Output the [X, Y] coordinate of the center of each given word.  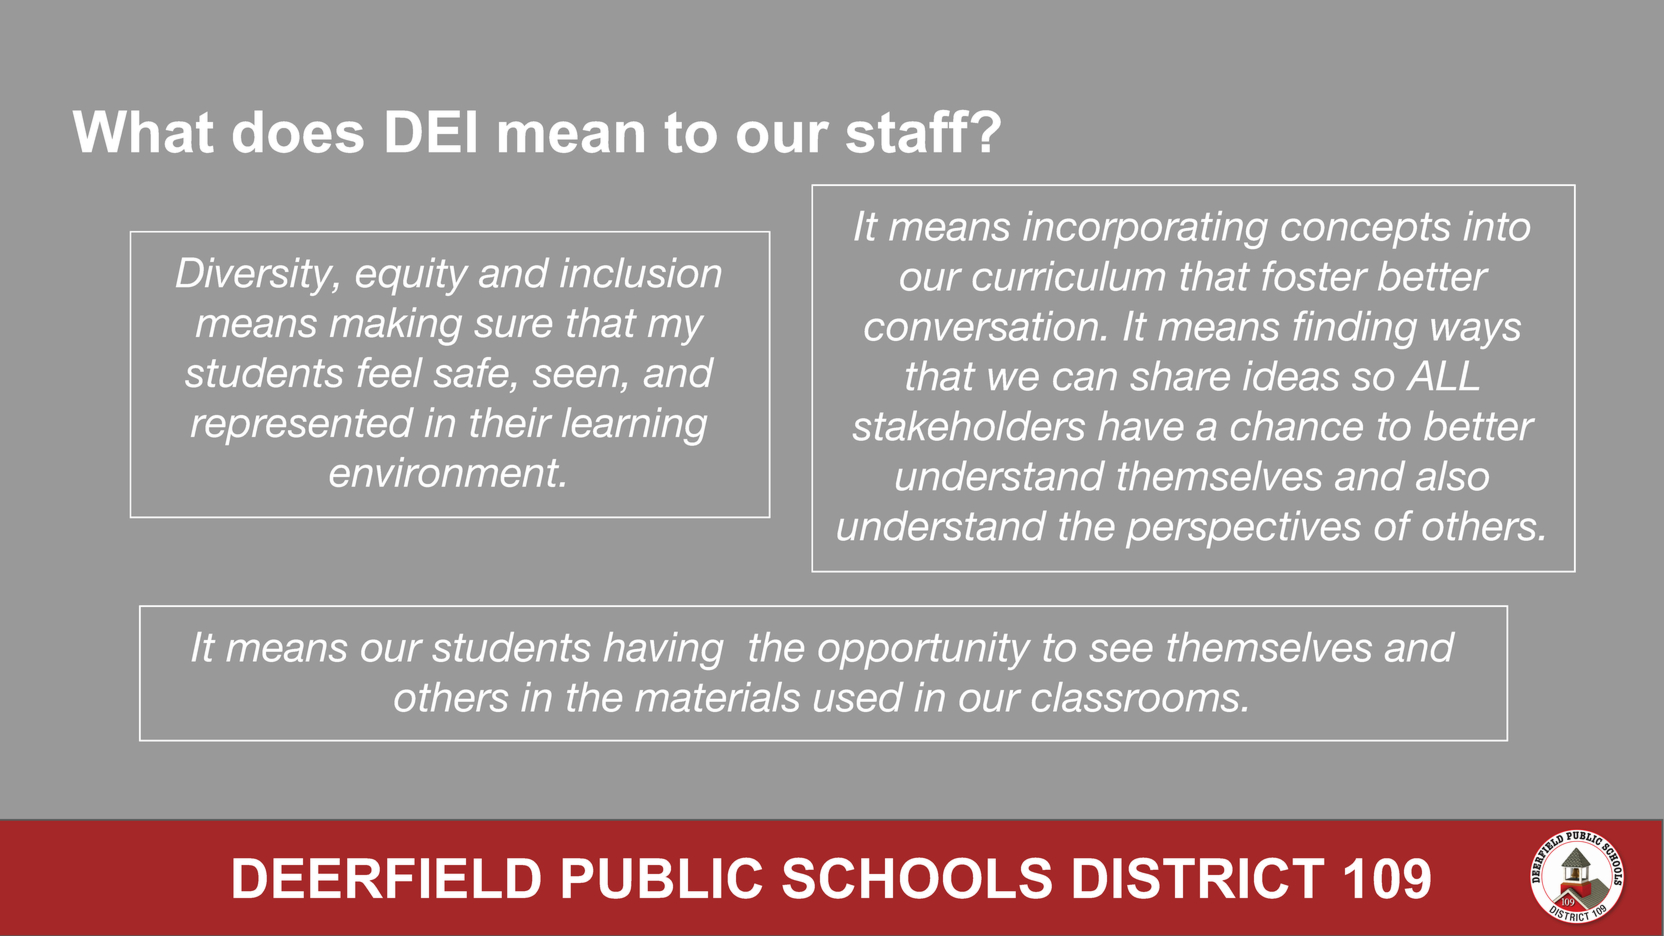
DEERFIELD [387, 878]
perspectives [1243, 529]
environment [446, 472]
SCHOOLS [917, 878]
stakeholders [969, 425]
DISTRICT [1199, 878]
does [298, 131]
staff [909, 131]
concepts [1366, 231]
